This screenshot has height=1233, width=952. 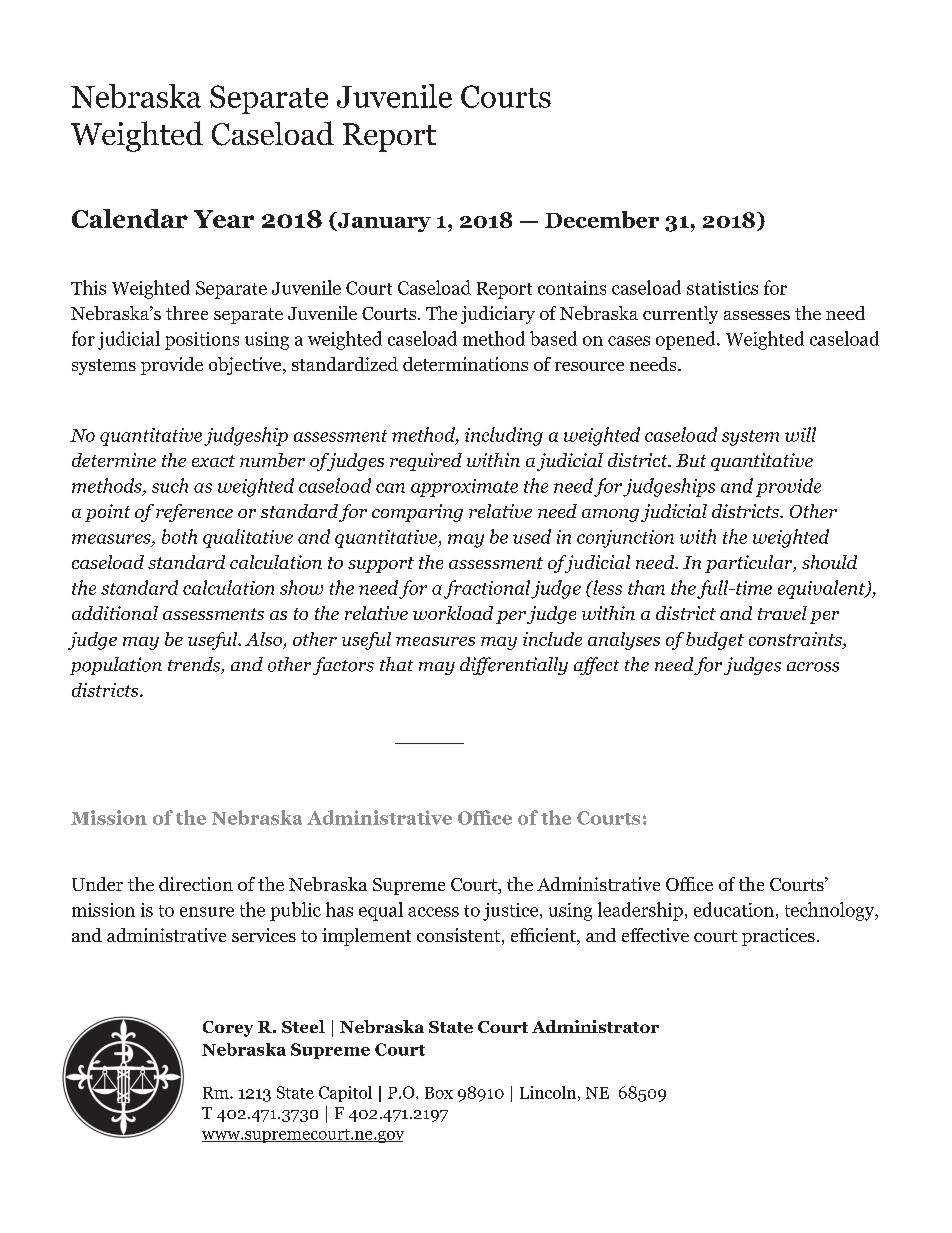 What do you see at coordinates (813, 667) in the screenshot?
I see `across` at bounding box center [813, 667].
